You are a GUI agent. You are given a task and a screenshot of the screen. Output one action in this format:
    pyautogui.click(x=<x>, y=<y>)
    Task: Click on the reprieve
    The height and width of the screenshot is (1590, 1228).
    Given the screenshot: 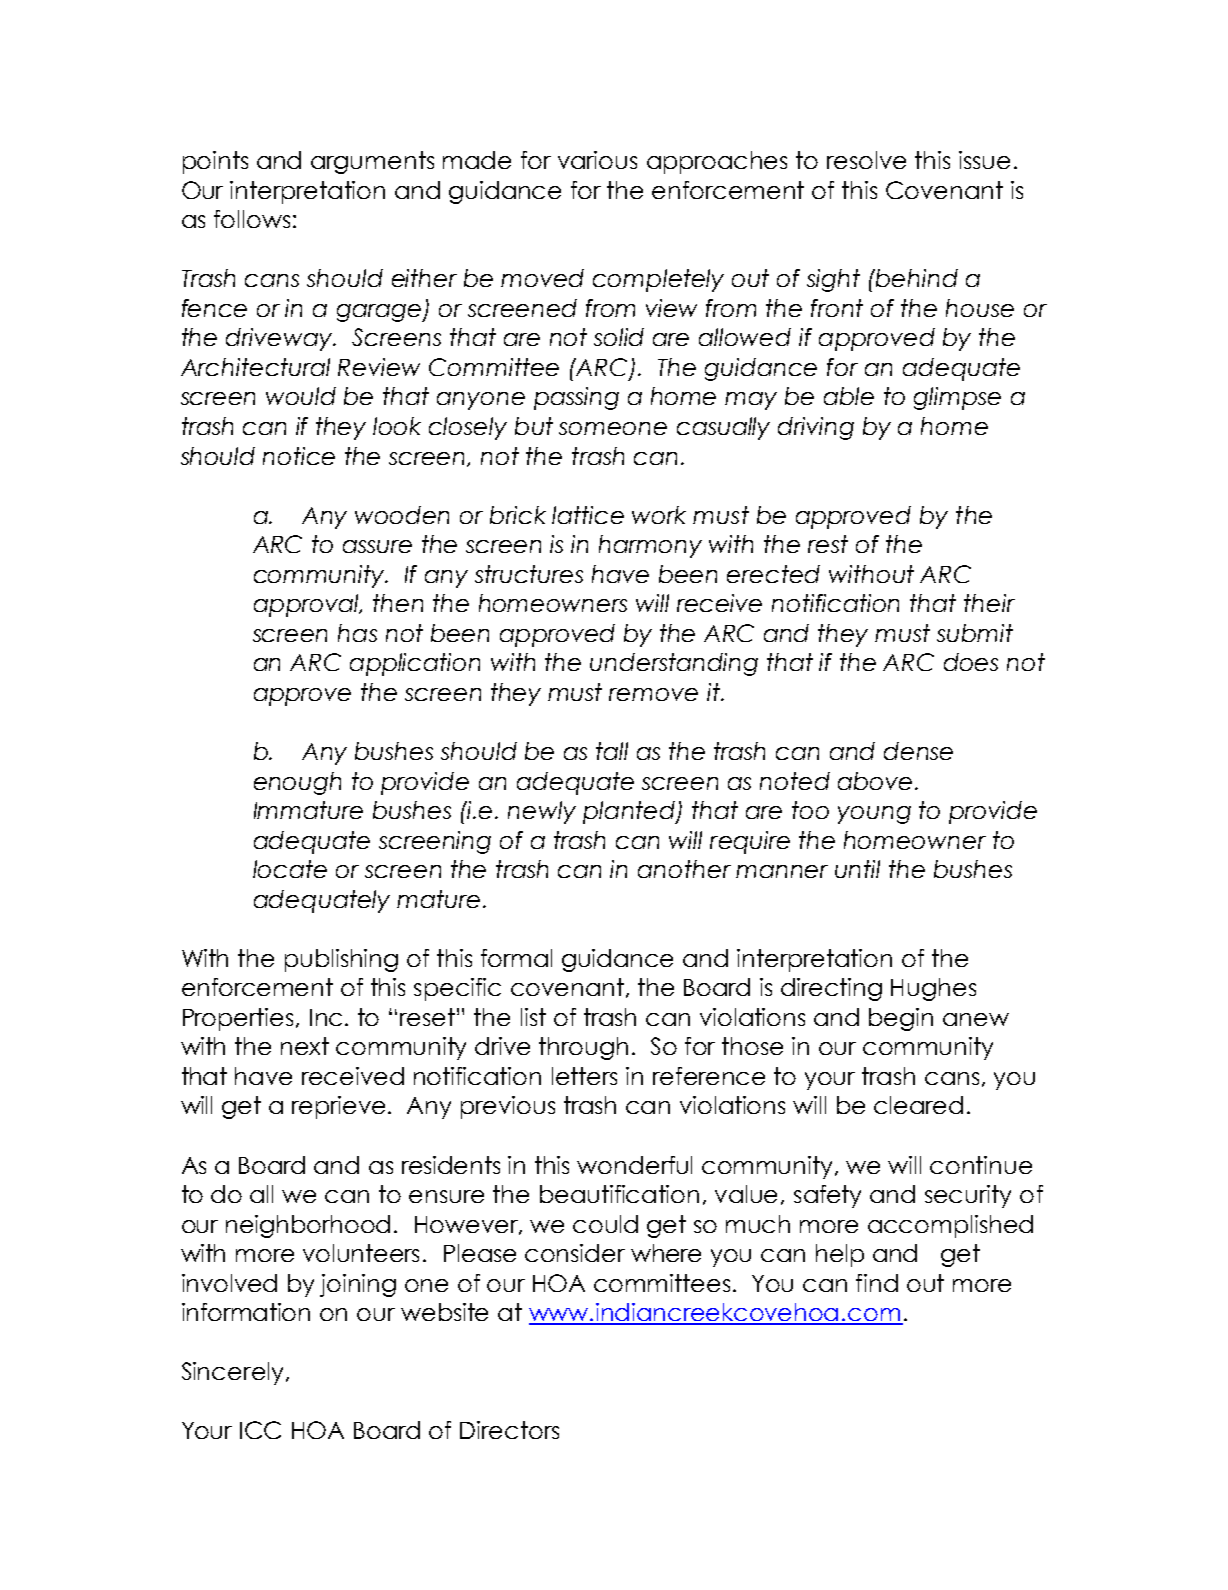 What is the action you would take?
    pyautogui.click(x=340, y=1107)
